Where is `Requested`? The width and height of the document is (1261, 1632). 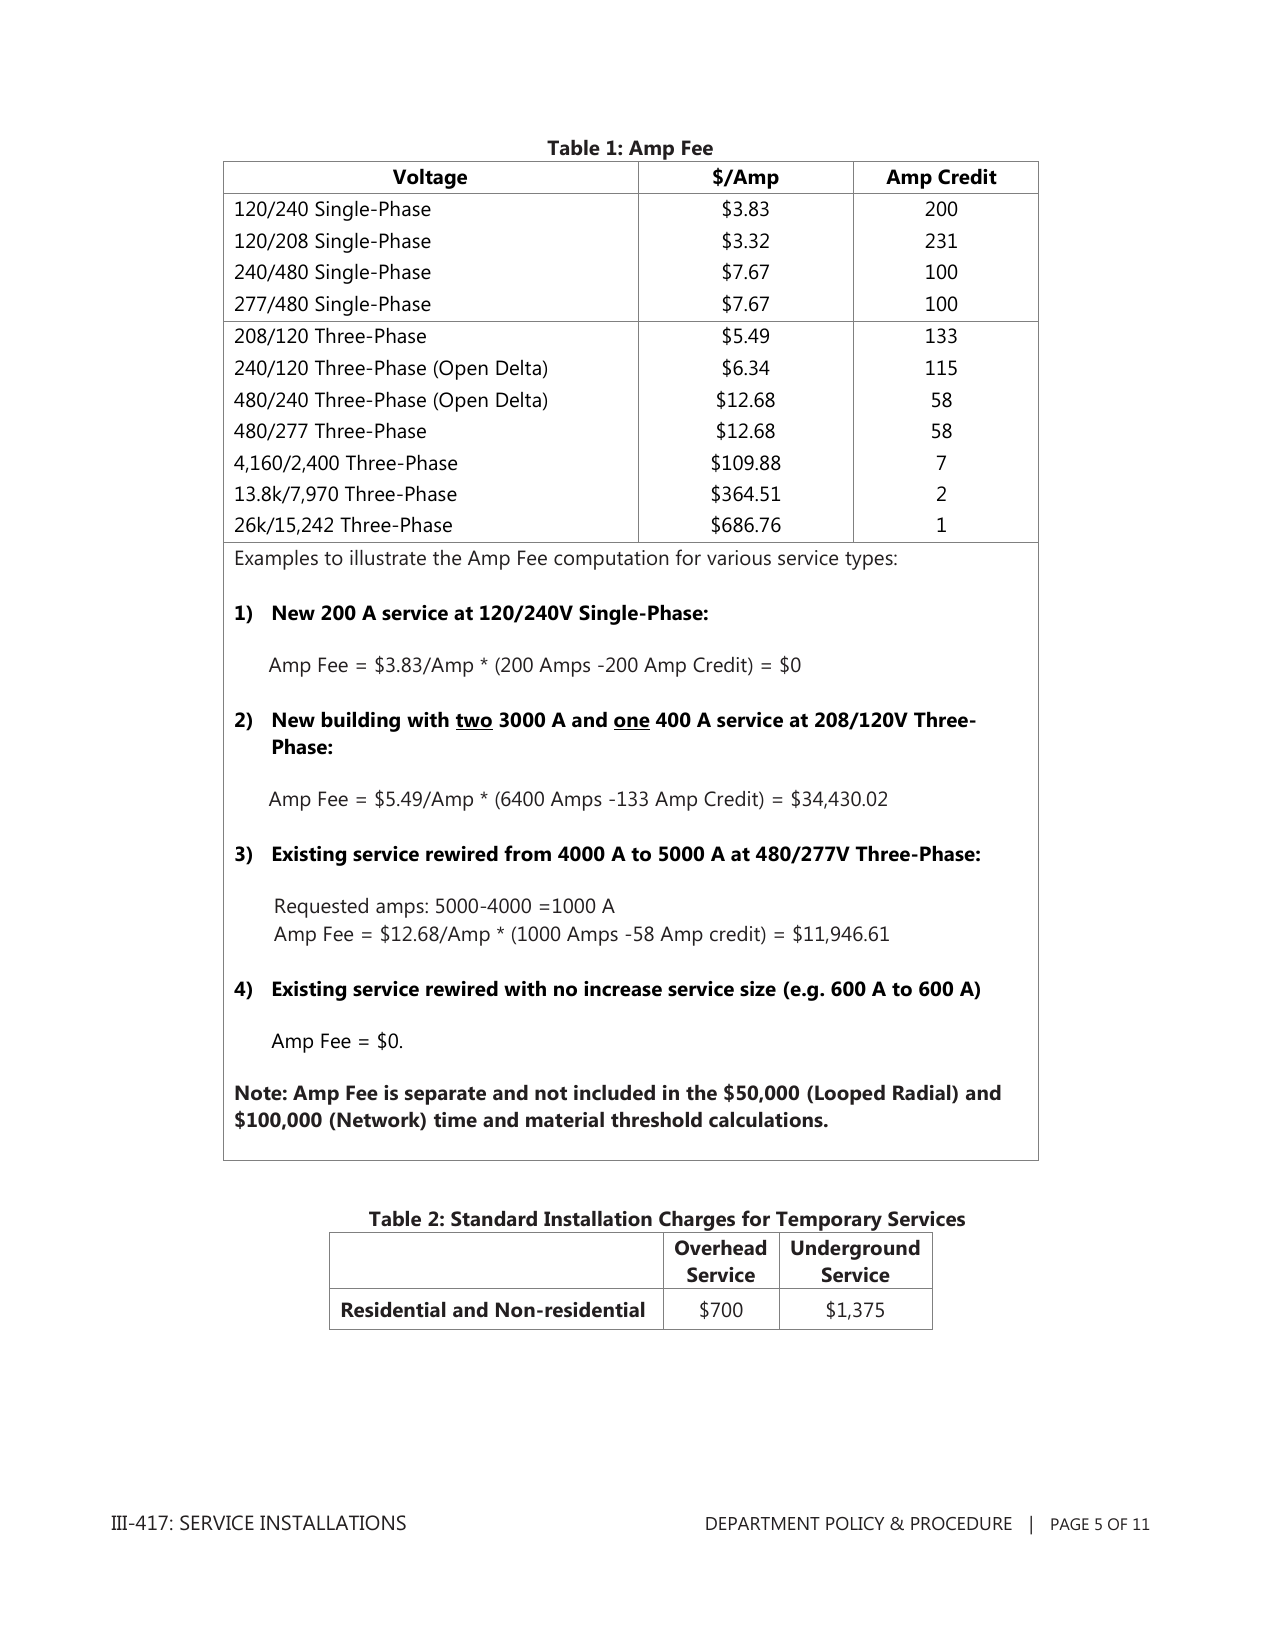
Requested is located at coordinates (321, 908).
